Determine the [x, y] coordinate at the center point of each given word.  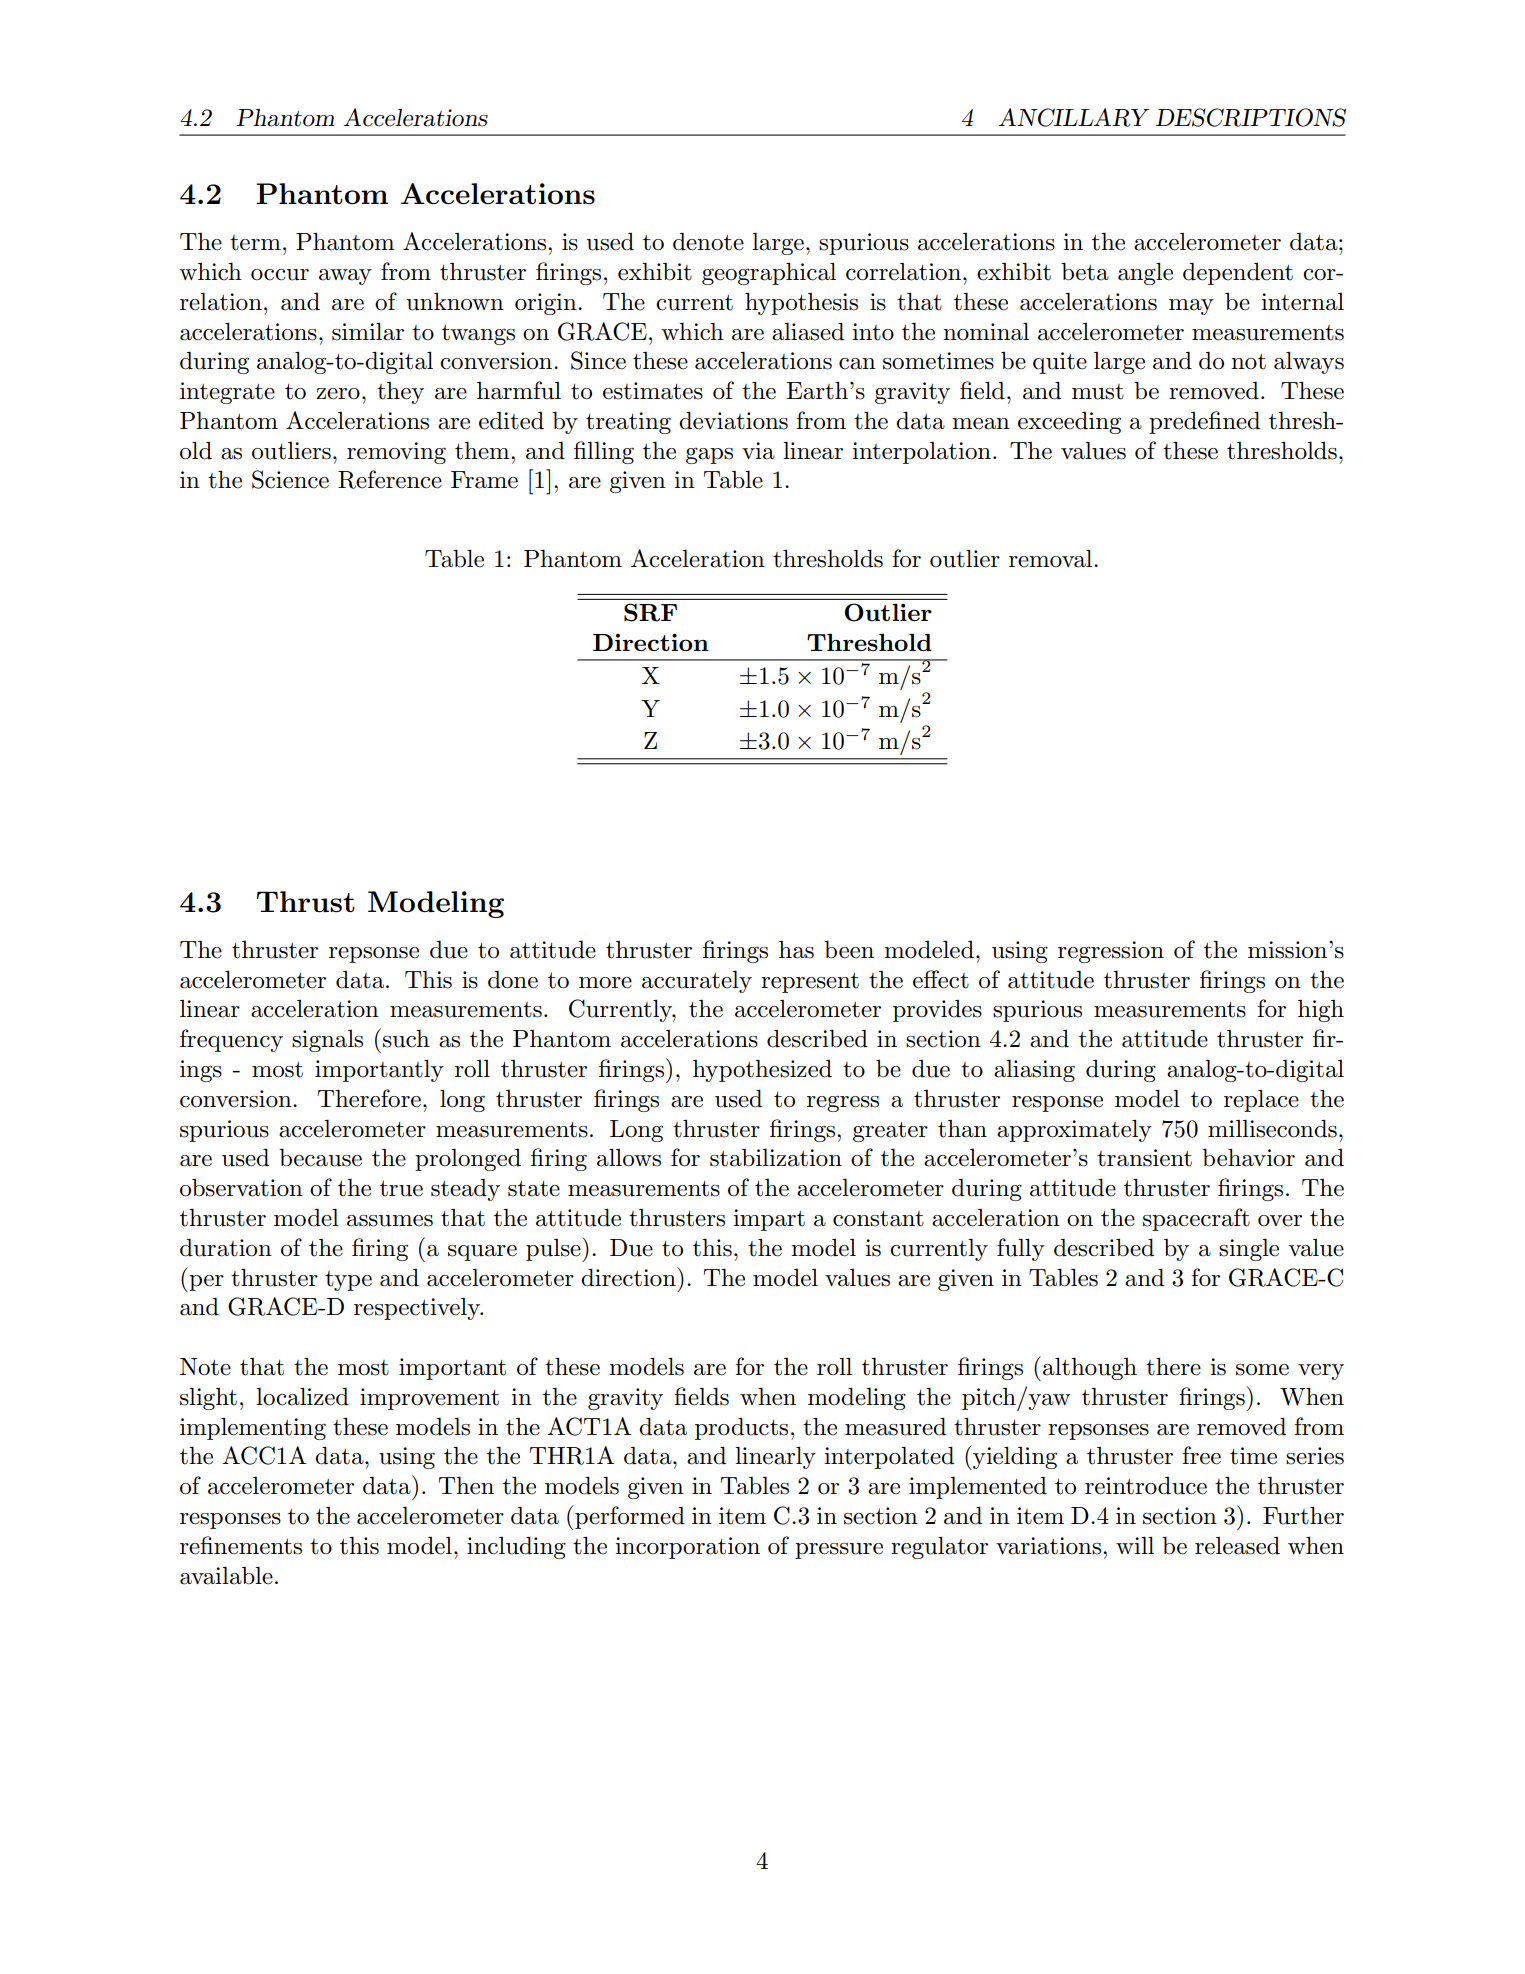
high [1321, 1011]
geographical [769, 273]
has [796, 950]
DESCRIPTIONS [1251, 117]
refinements [241, 1545]
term [255, 243]
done [513, 980]
